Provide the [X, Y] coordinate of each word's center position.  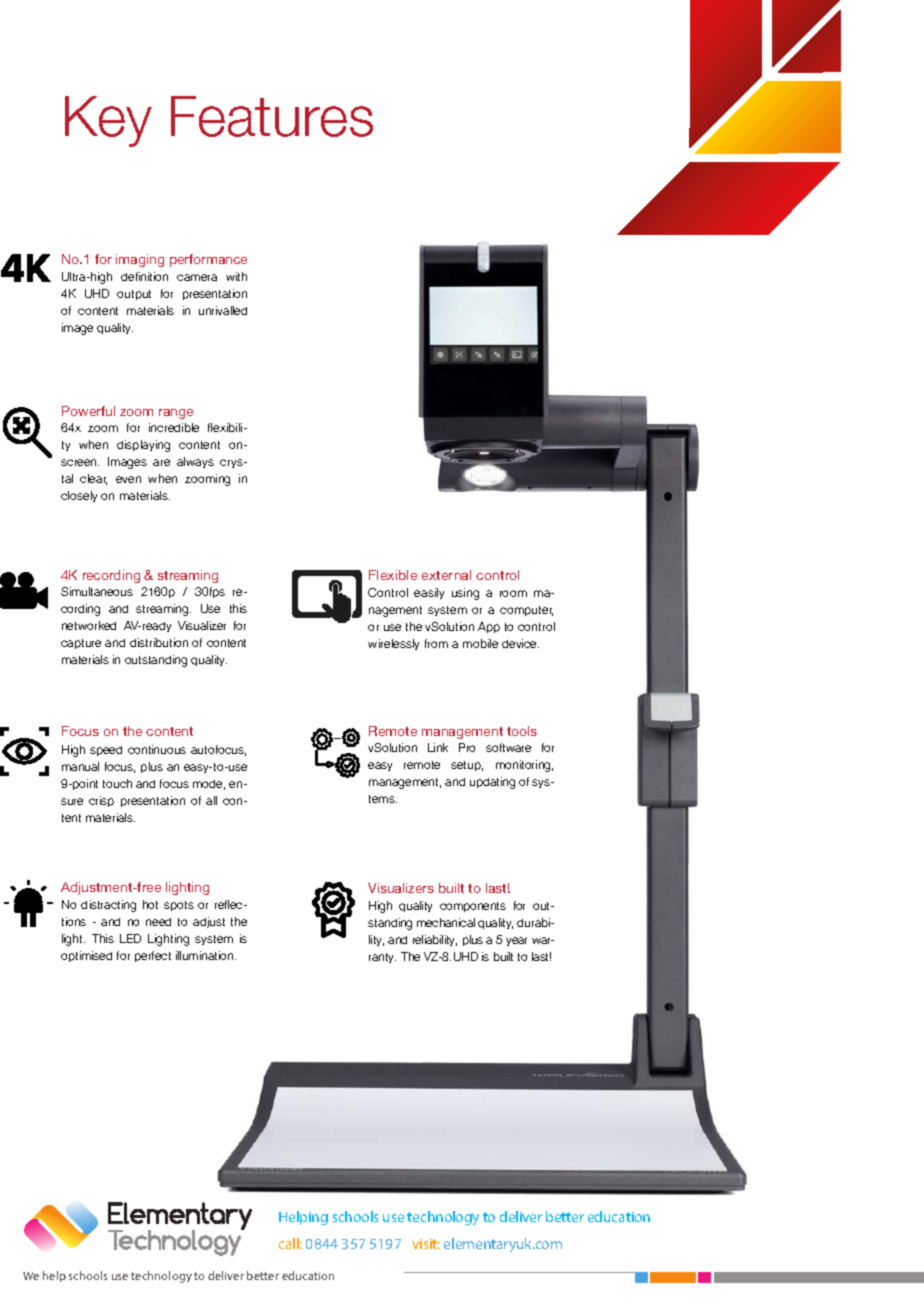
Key [108, 121]
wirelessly [393, 644]
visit [426, 1244]
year [516, 941]
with [236, 276]
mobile [480, 643]
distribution [159, 642]
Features [272, 116]
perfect [153, 956]
